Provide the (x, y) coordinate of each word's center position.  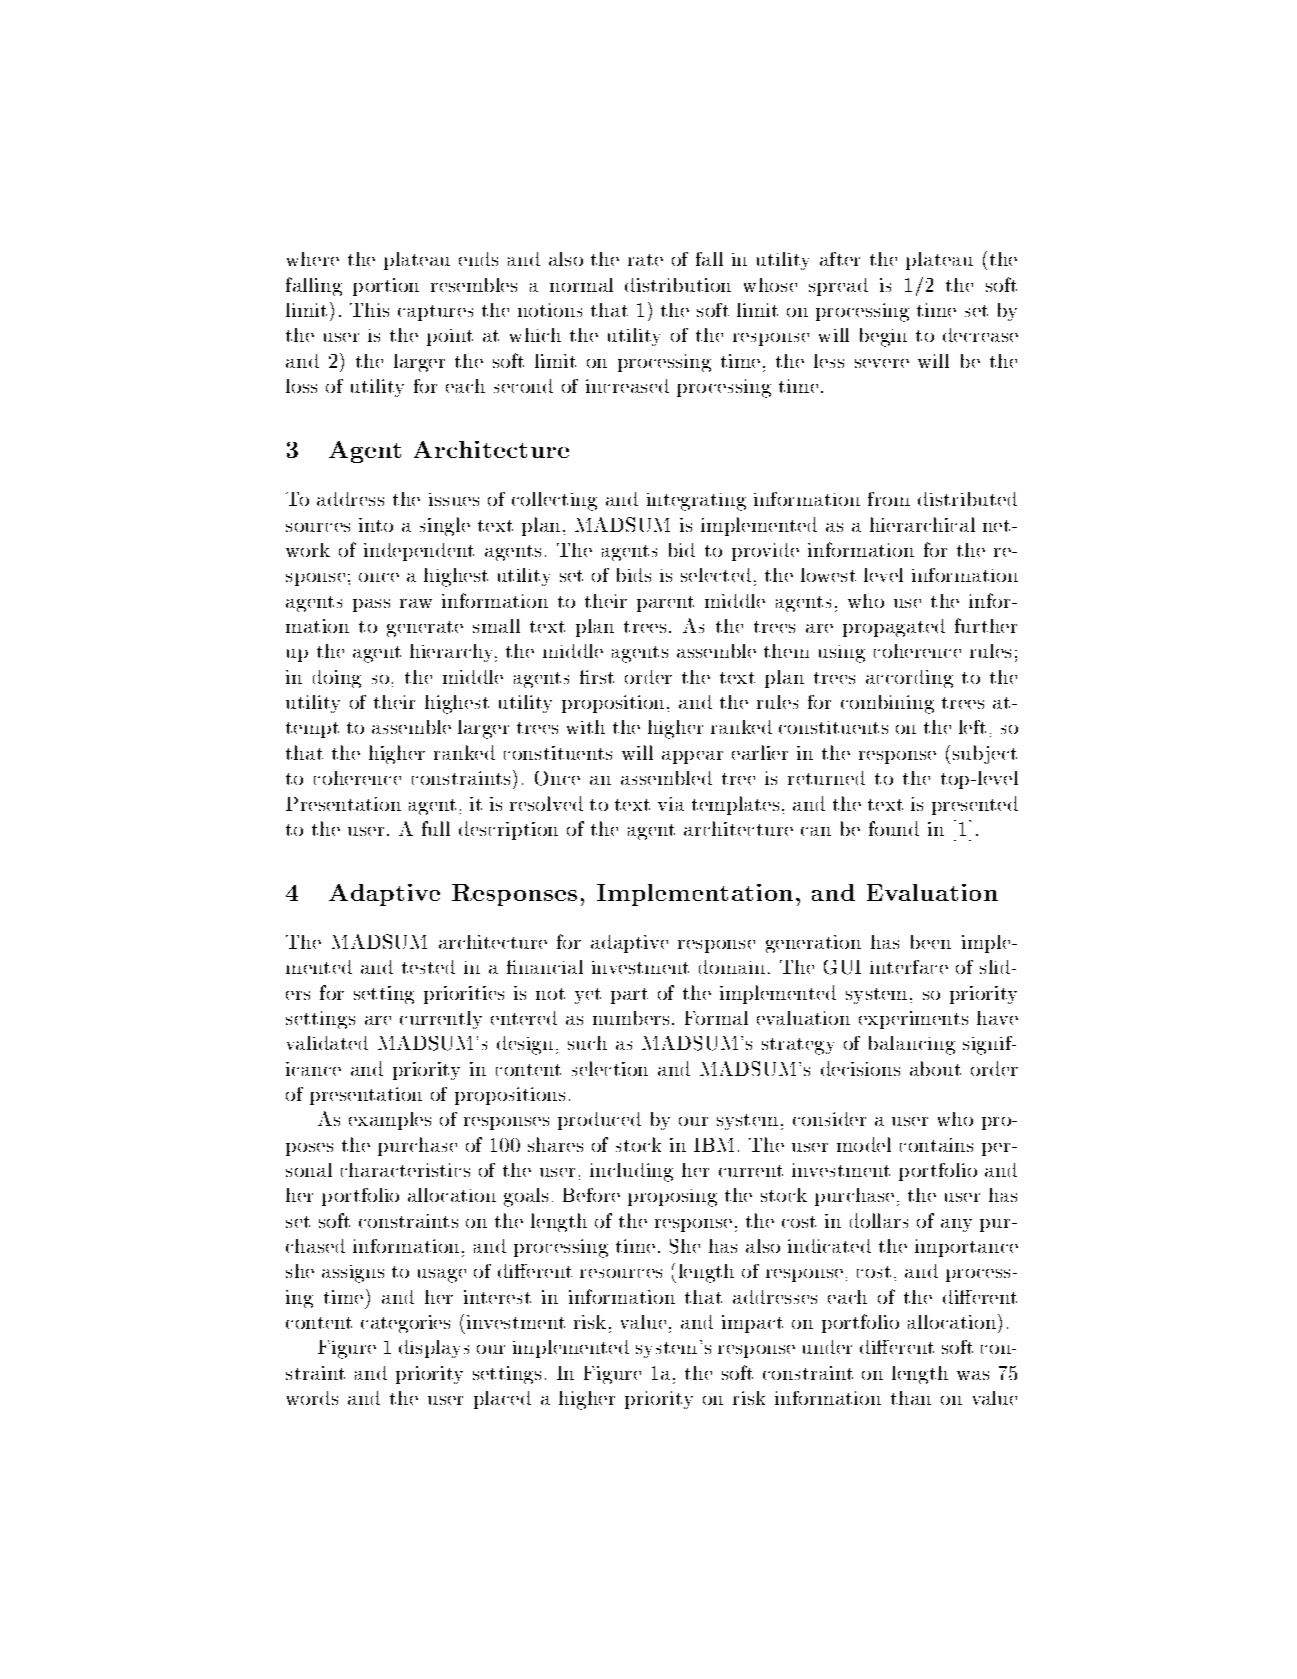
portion (386, 287)
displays (434, 1349)
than (911, 1398)
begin (883, 337)
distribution (678, 285)
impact (752, 1324)
